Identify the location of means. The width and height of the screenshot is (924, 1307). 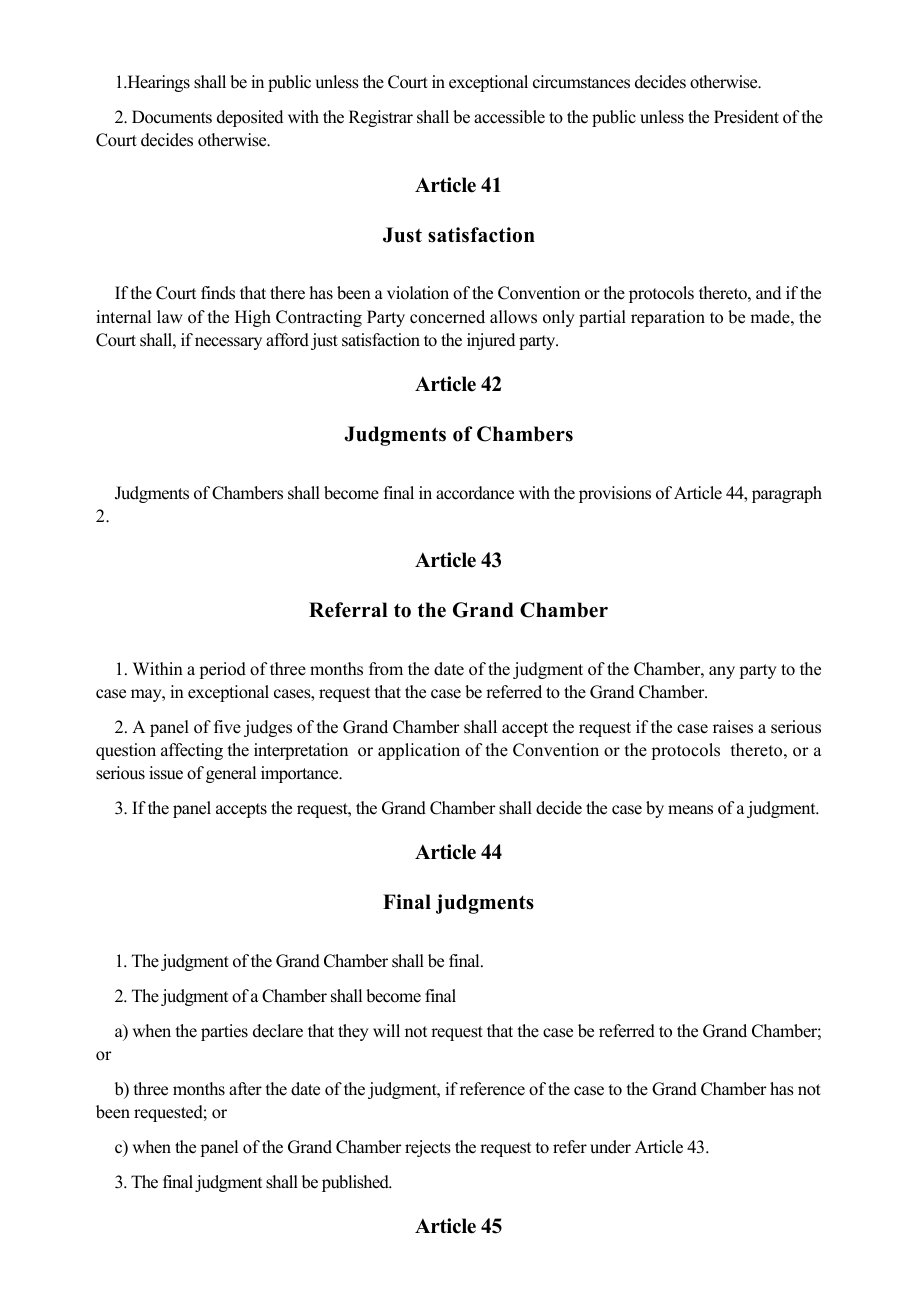
(690, 810).
